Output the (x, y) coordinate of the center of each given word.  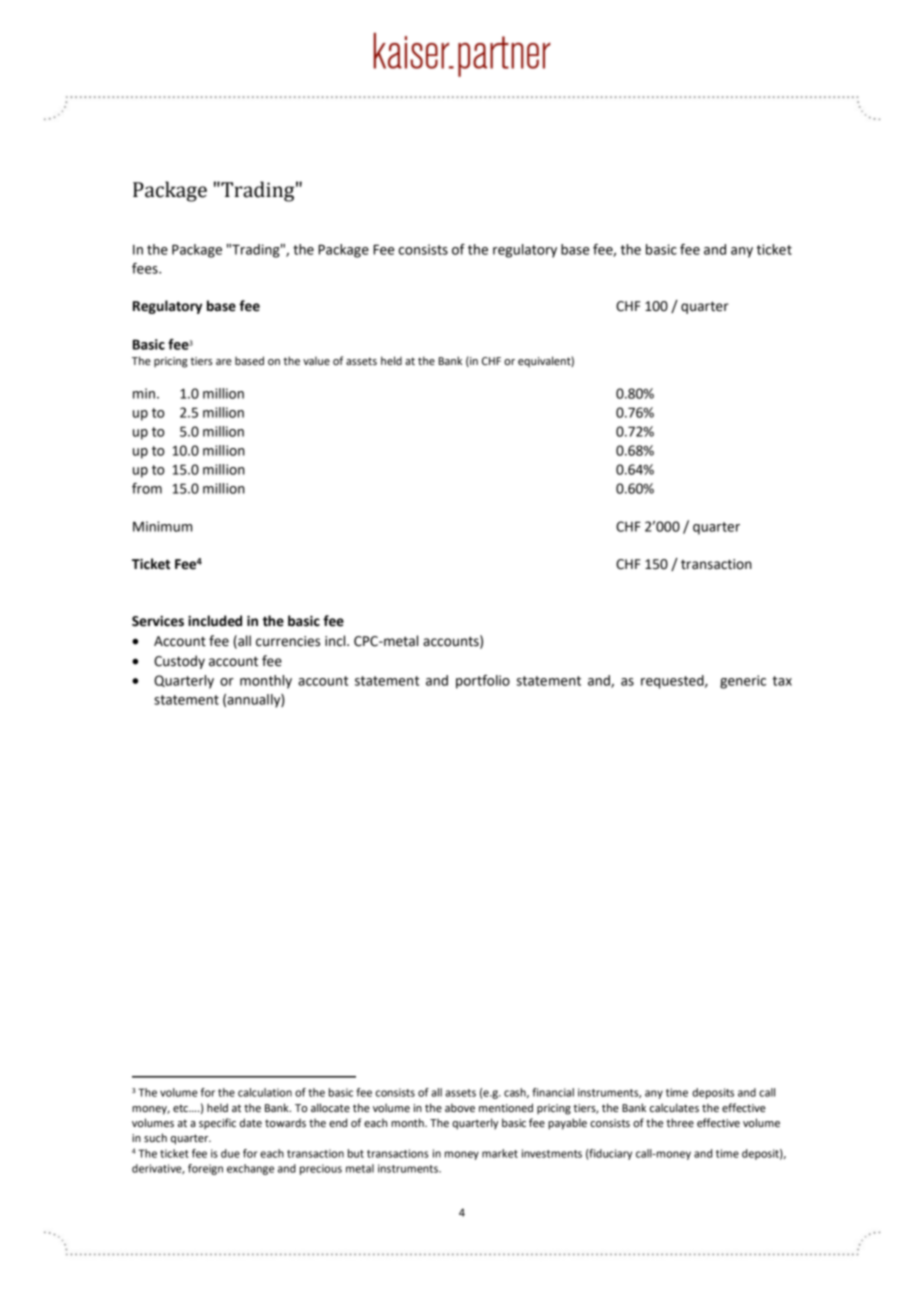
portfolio (483, 682)
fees (146, 268)
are (224, 362)
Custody (179, 662)
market (500, 1153)
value (316, 360)
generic (743, 682)
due (230, 1153)
